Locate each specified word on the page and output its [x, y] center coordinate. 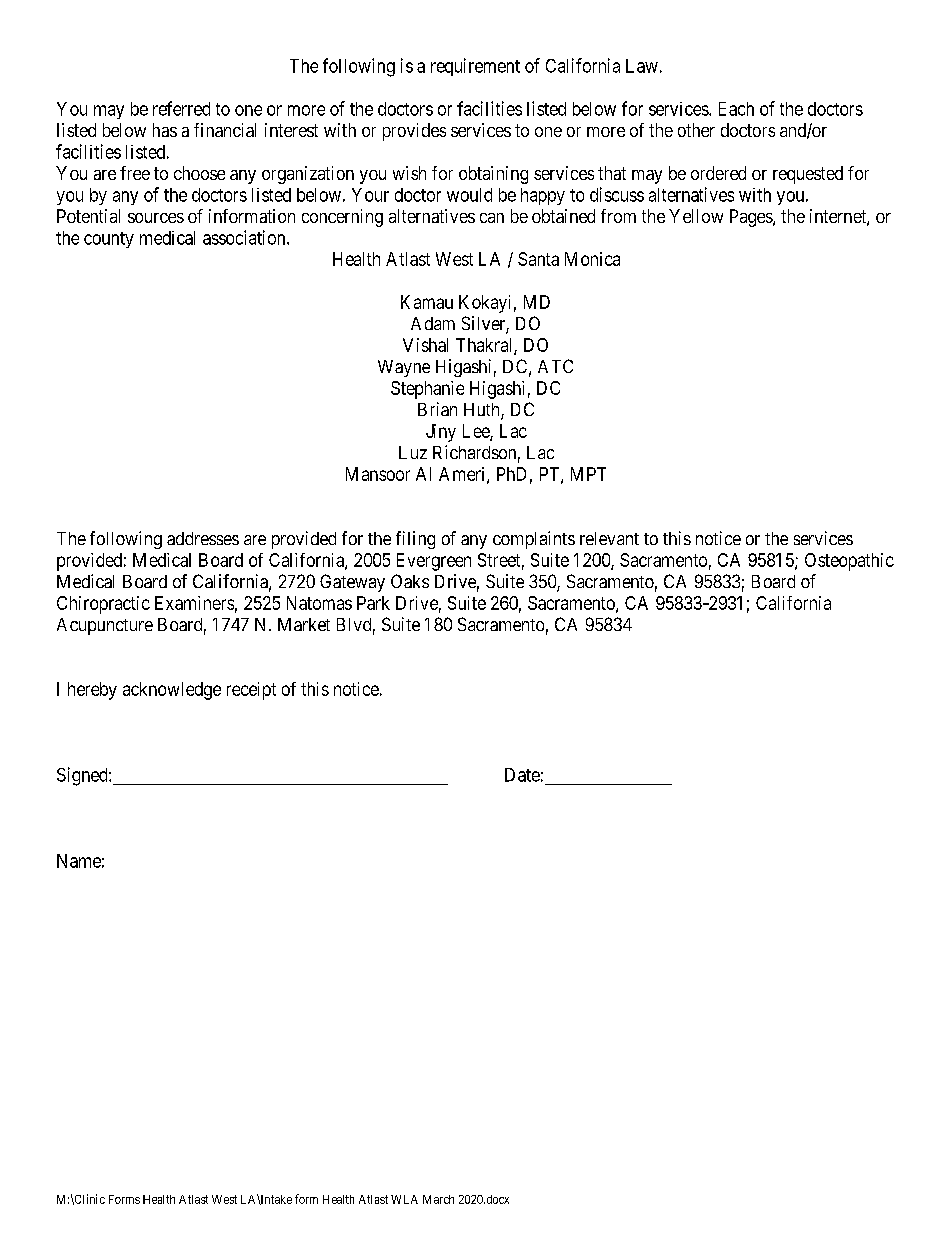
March [438, 1199]
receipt [251, 691]
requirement [475, 67]
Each [736, 109]
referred [181, 108]
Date [522, 775]
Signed [83, 776]
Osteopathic [849, 562]
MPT [588, 474]
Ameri [463, 475]
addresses [203, 538]
